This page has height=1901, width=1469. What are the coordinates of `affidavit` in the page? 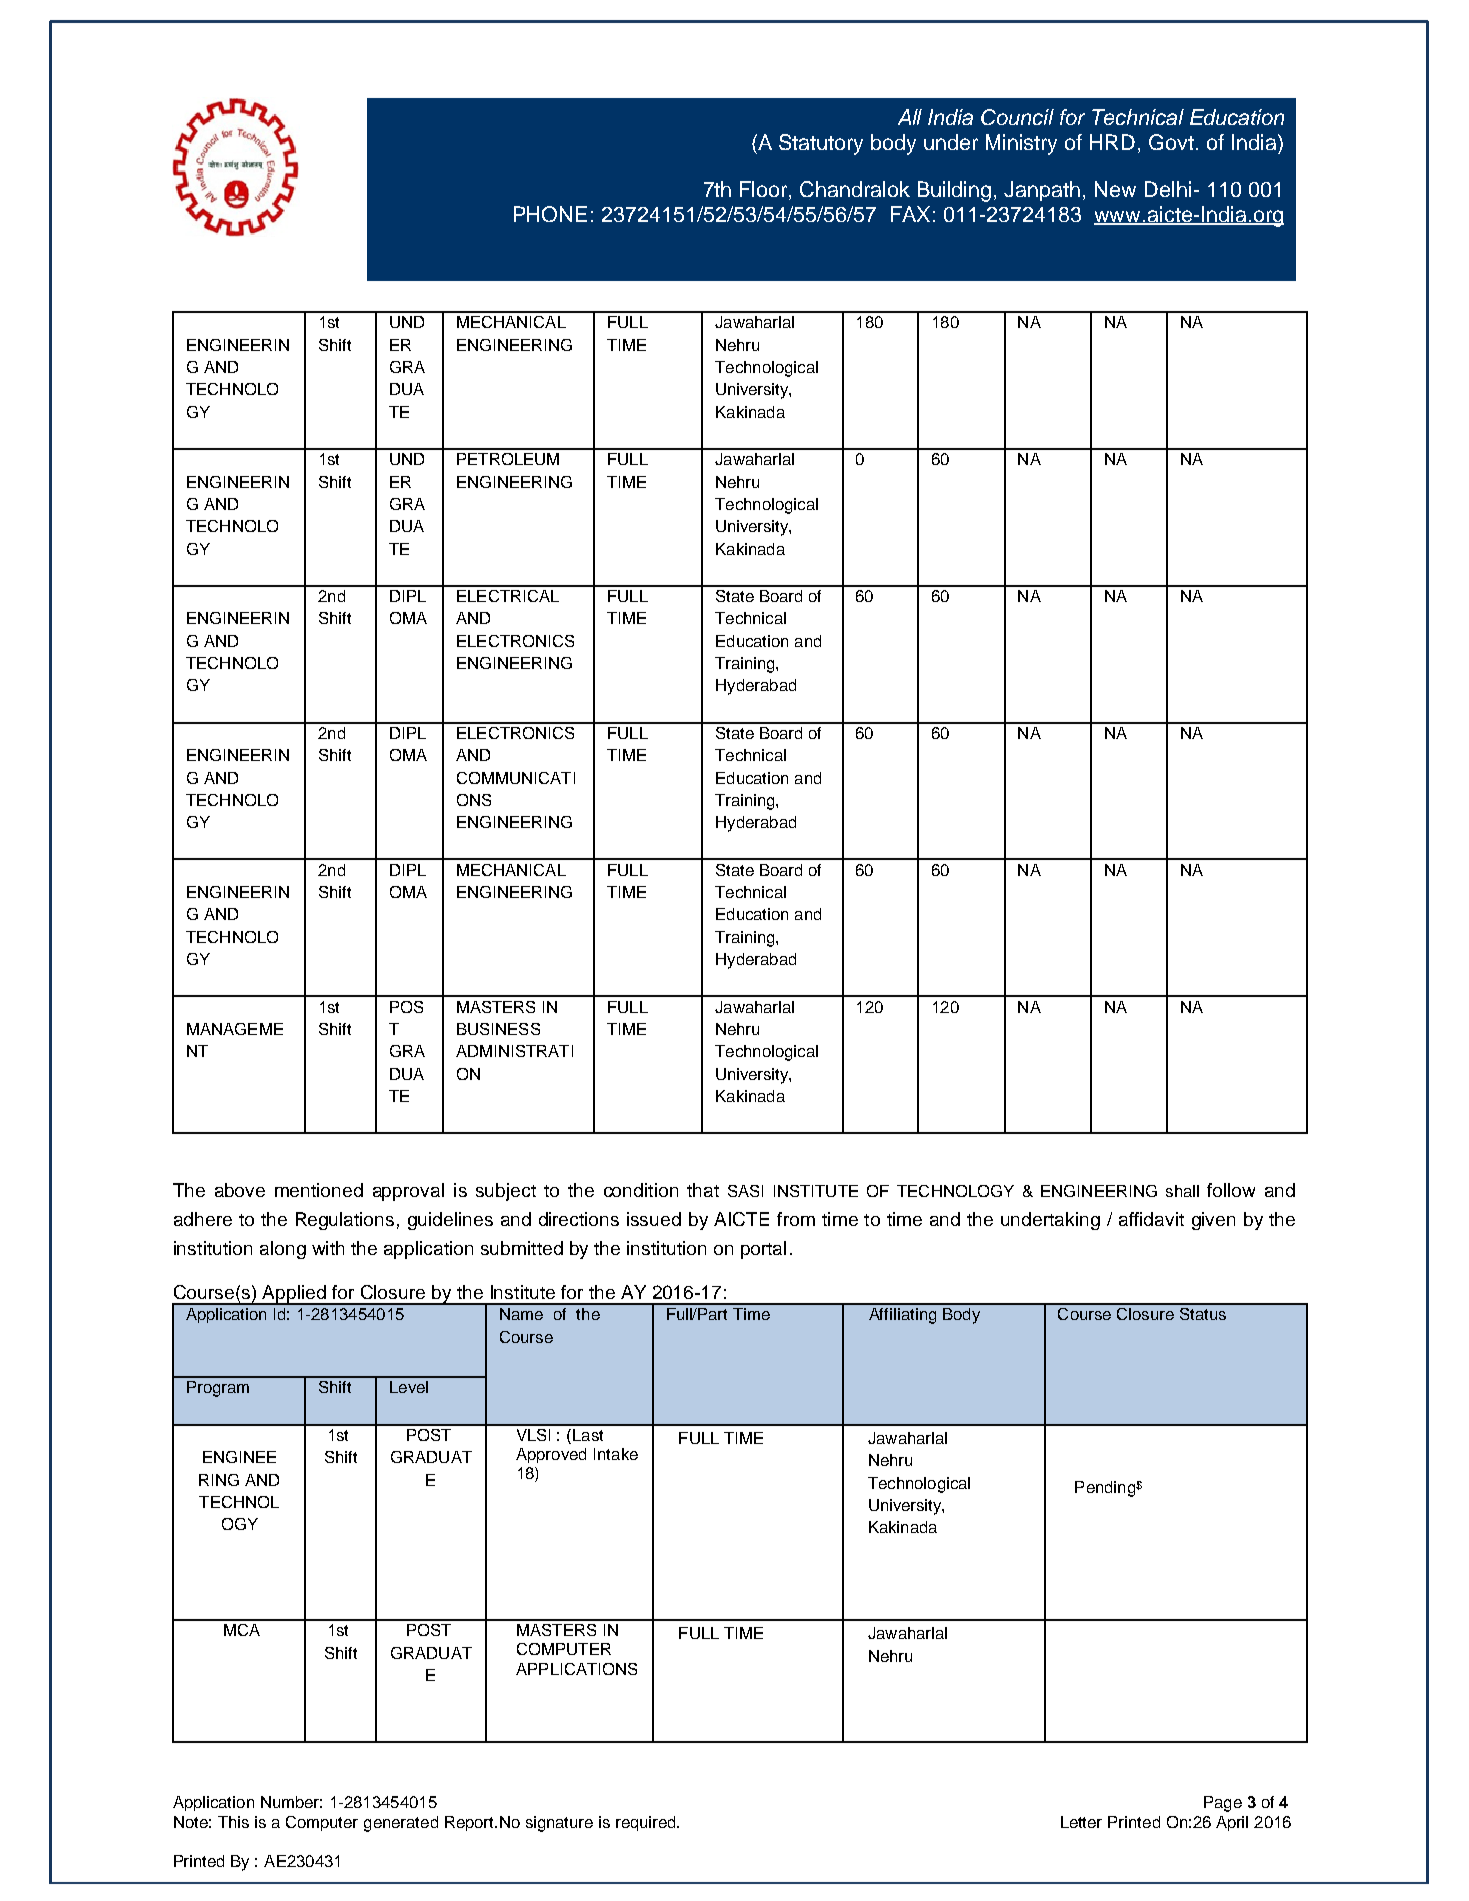 It's located at (1151, 1219).
